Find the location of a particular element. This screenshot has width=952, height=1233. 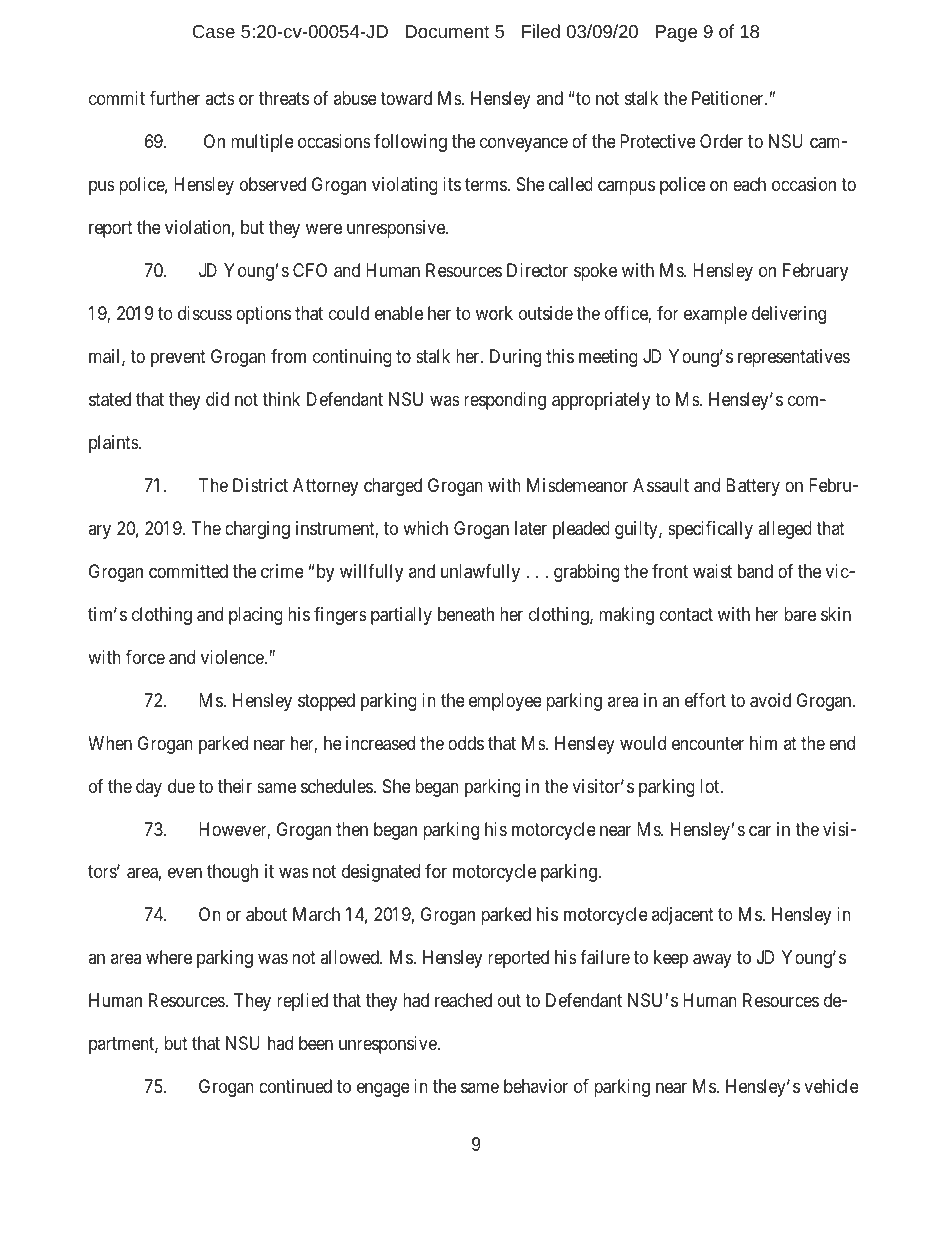

example is located at coordinates (715, 315).
